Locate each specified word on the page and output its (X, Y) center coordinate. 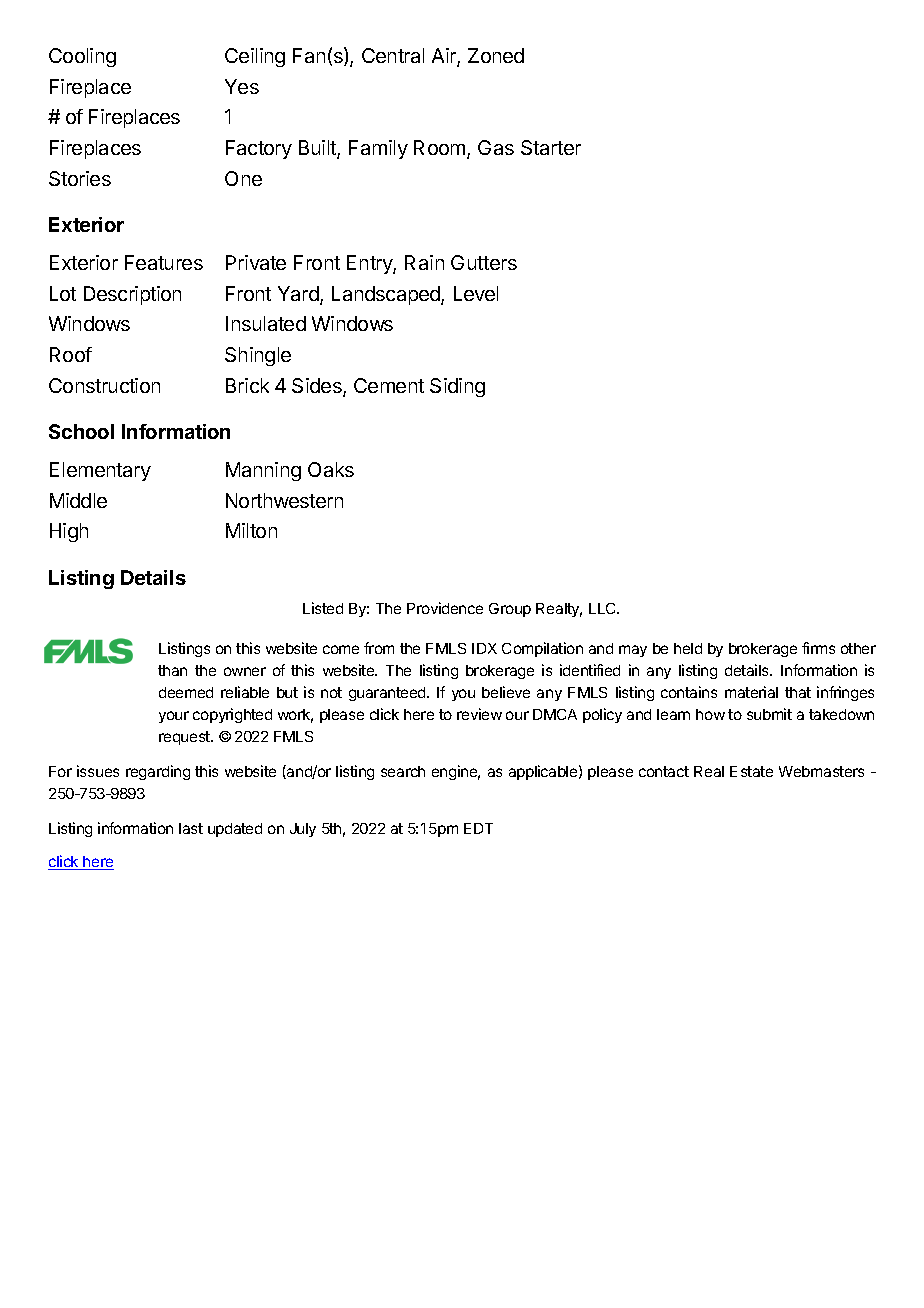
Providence (445, 608)
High (69, 532)
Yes (242, 86)
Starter (551, 147)
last (191, 828)
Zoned (496, 55)
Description (132, 295)
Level (476, 293)
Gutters (484, 262)
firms (818, 648)
